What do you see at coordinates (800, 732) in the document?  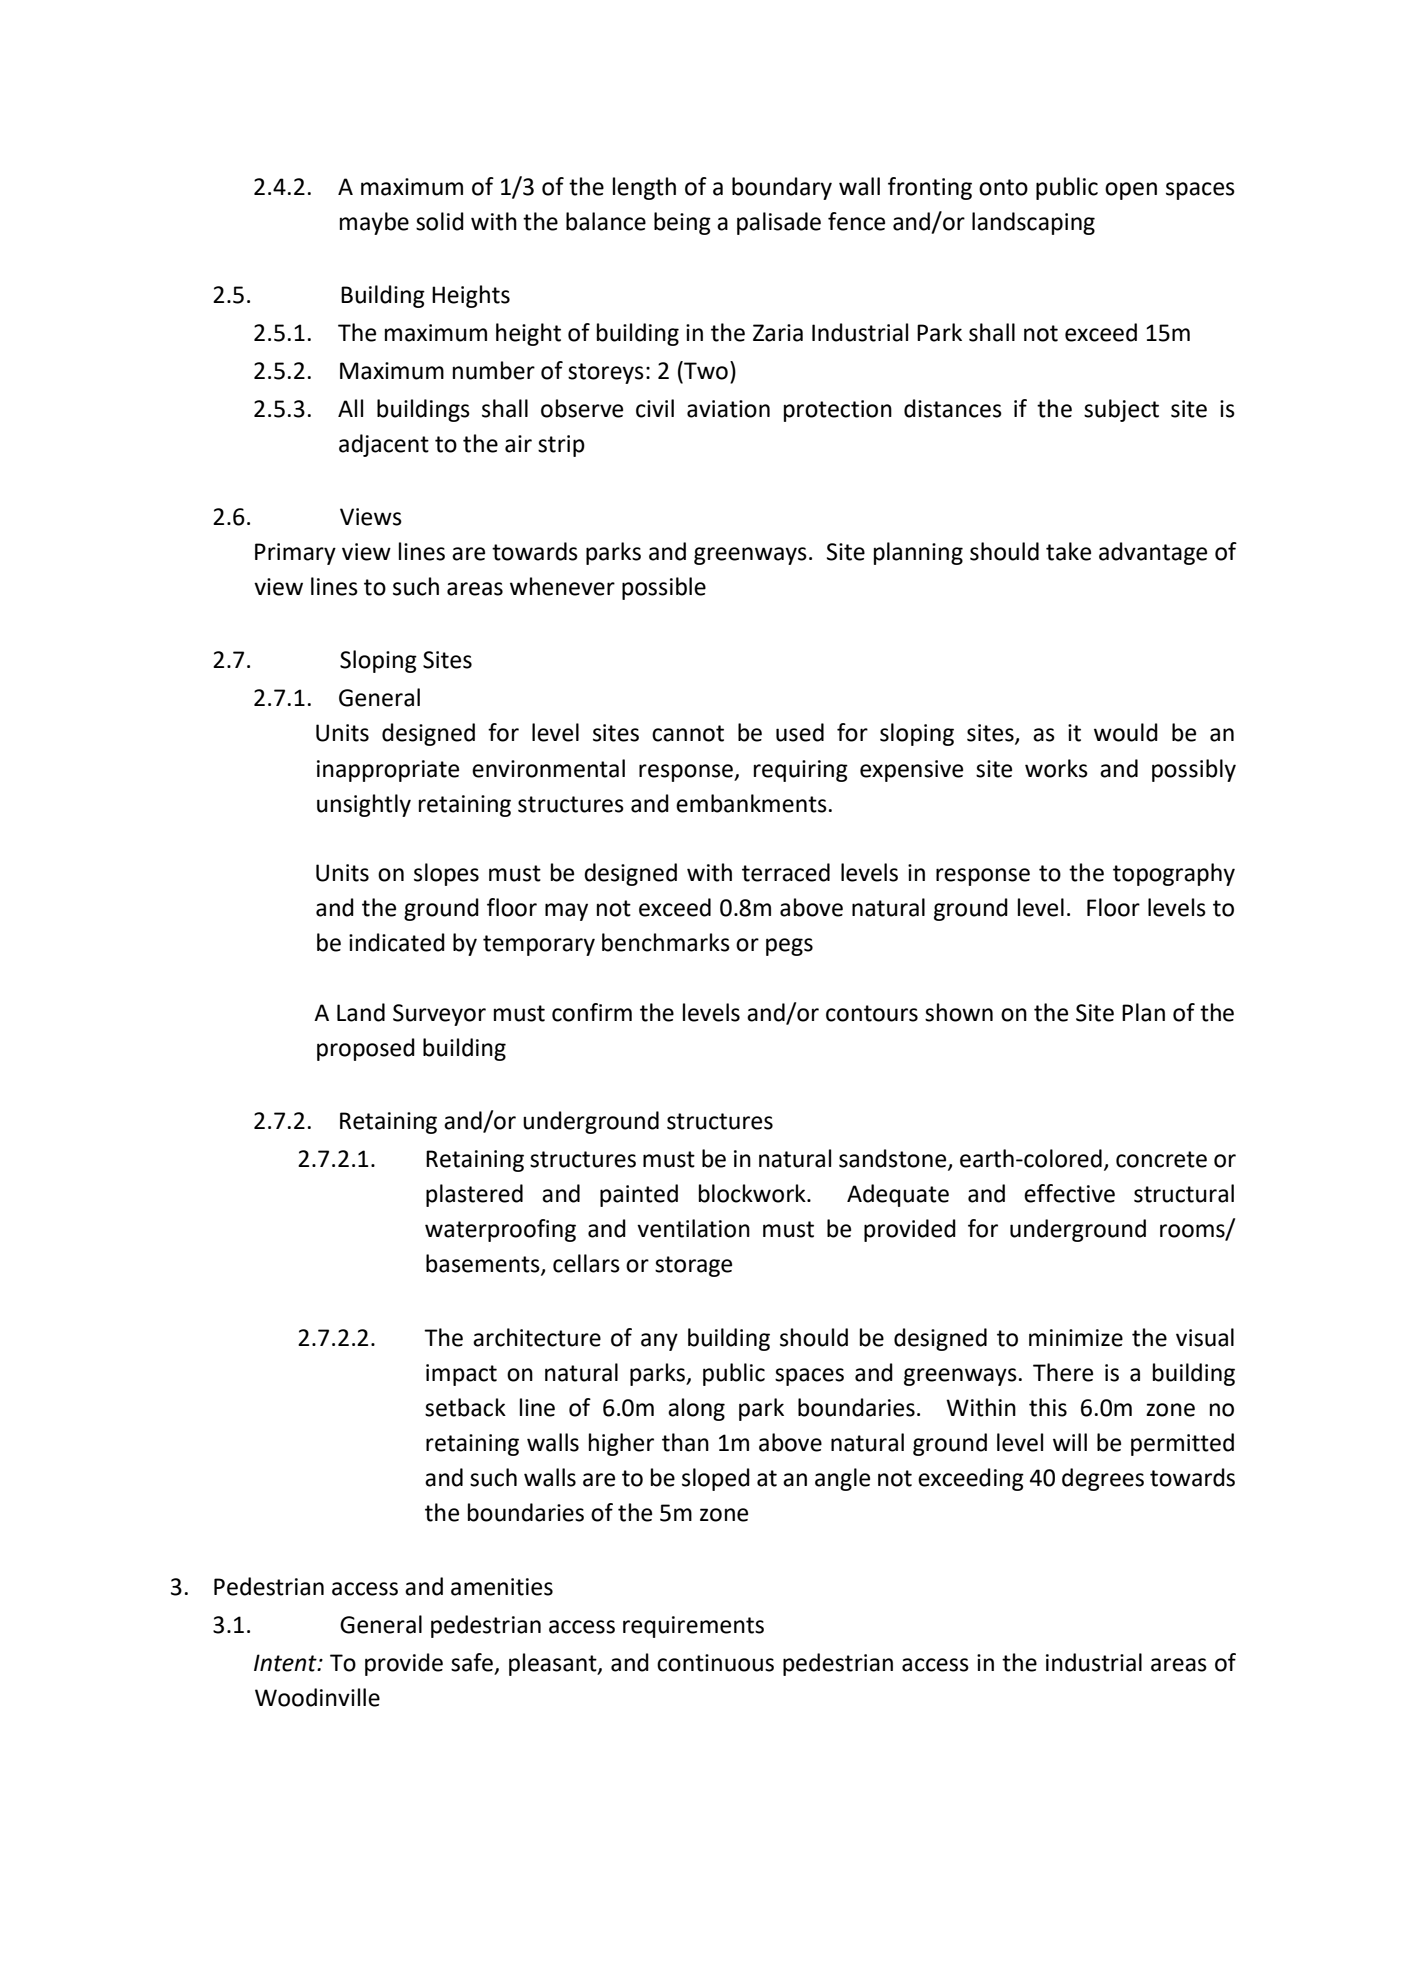 I see `used` at bounding box center [800, 732].
